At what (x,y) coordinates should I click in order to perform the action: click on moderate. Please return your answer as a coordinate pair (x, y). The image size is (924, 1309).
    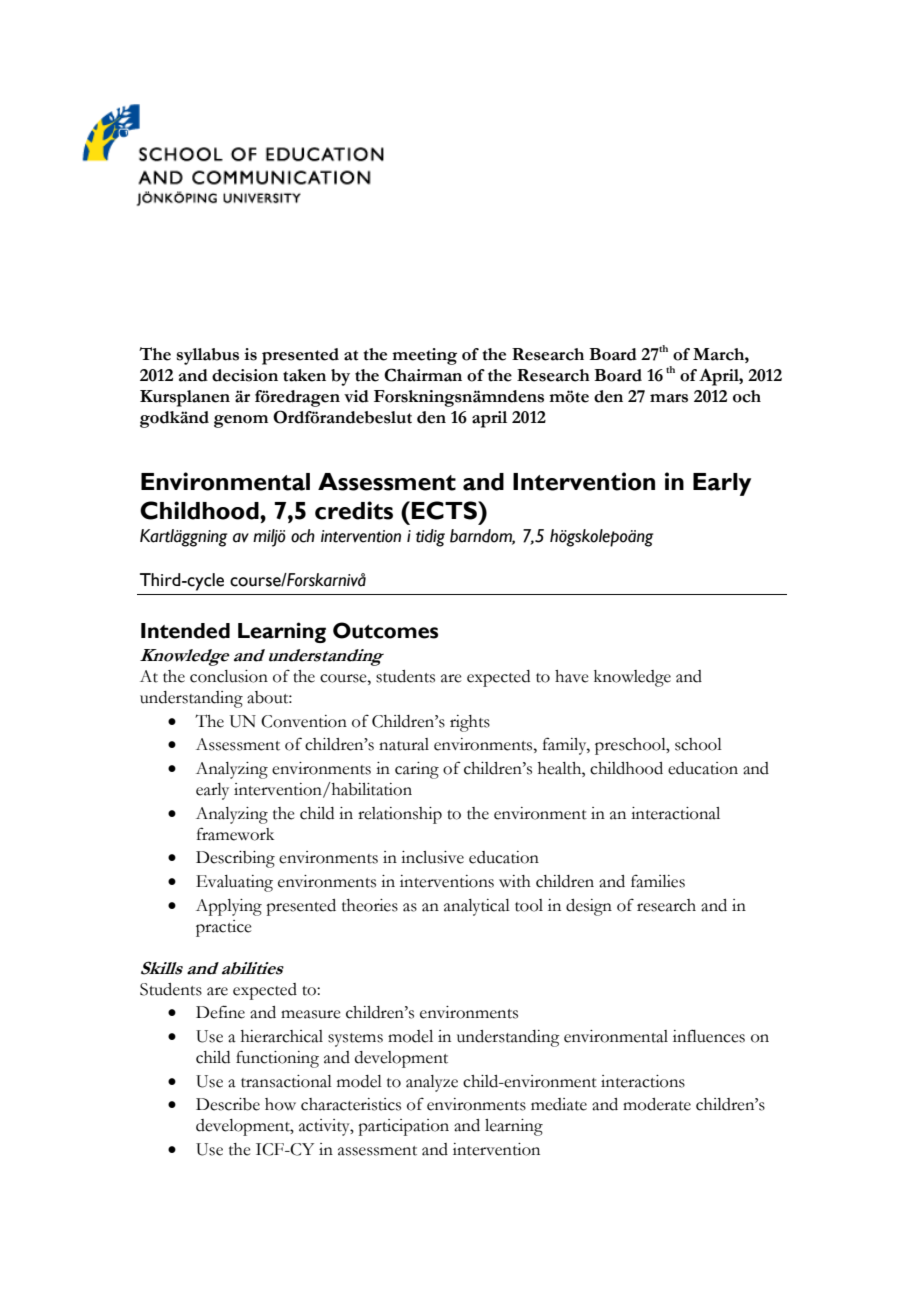
    Looking at the image, I should click on (657, 1104).
